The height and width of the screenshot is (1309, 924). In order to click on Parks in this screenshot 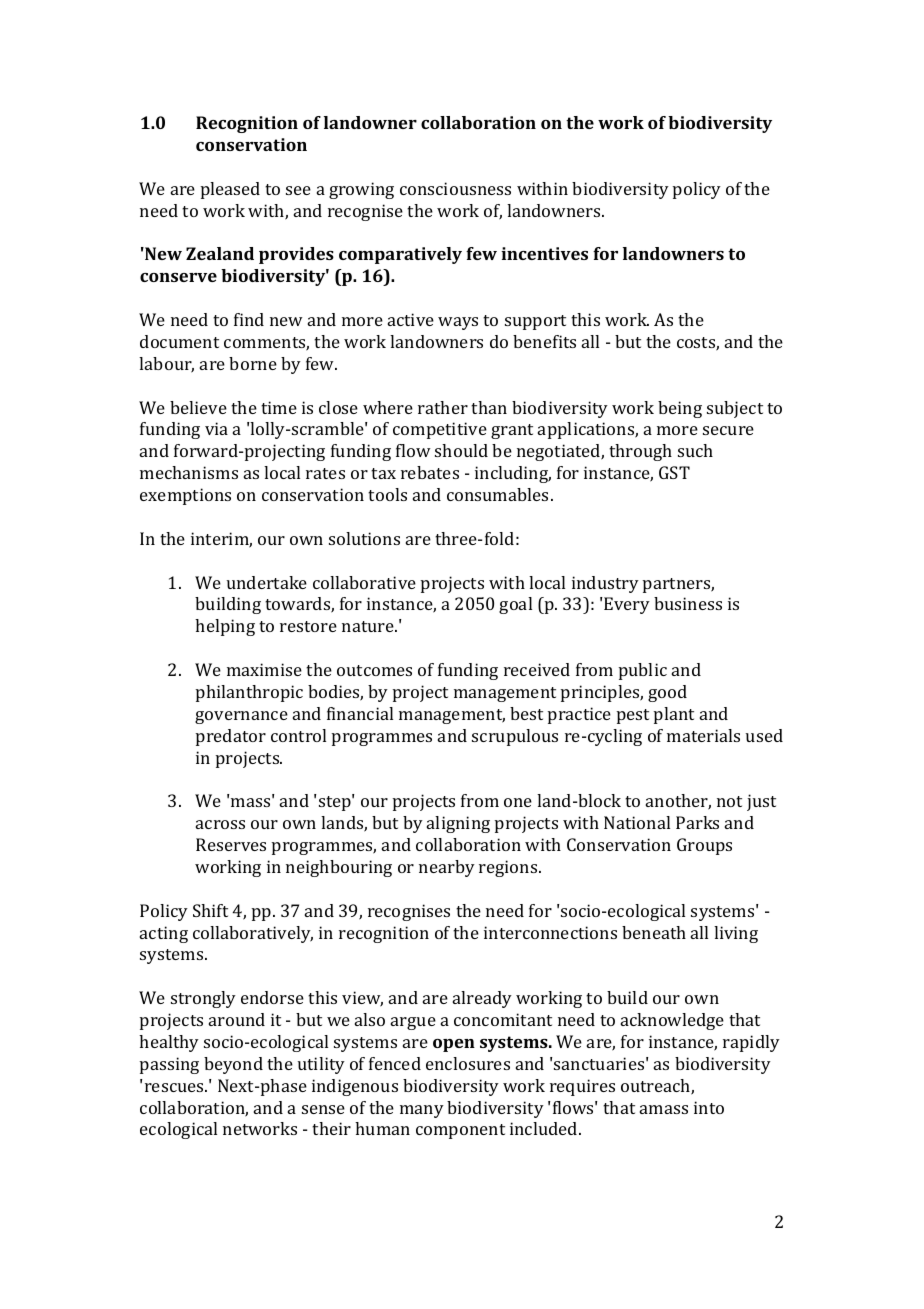, I will do `click(697, 822)`.
